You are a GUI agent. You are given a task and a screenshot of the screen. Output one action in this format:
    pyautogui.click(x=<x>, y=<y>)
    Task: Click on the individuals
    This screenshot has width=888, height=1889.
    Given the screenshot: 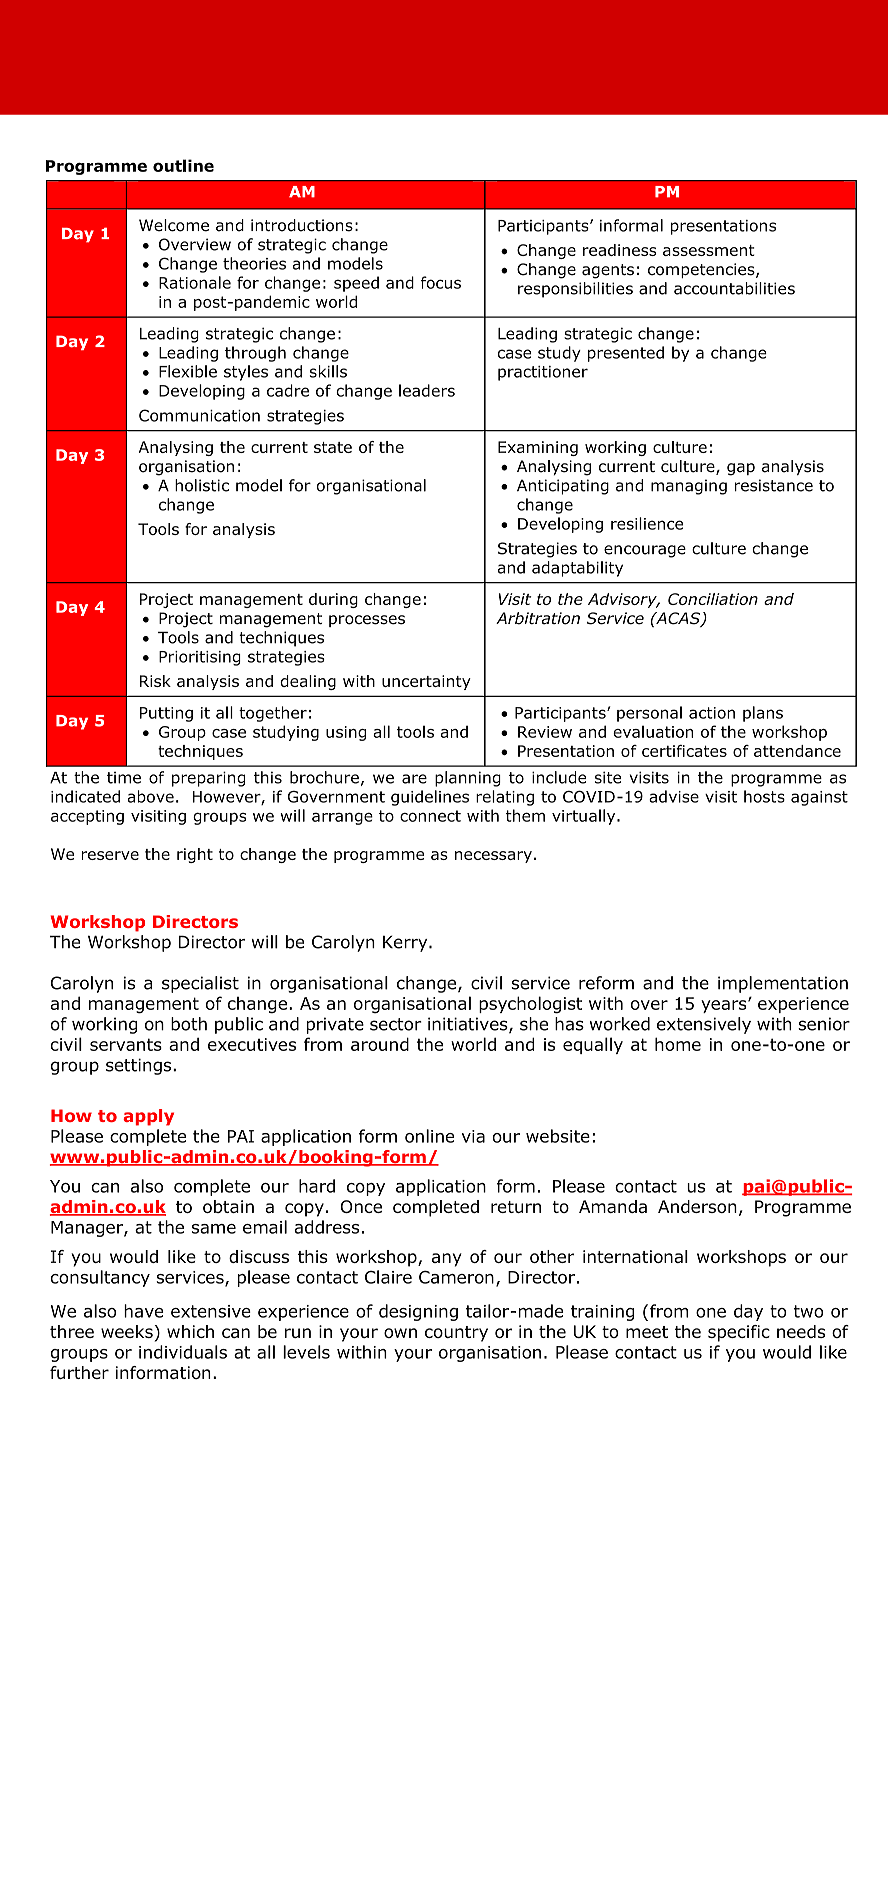 What is the action you would take?
    pyautogui.click(x=183, y=1352)
